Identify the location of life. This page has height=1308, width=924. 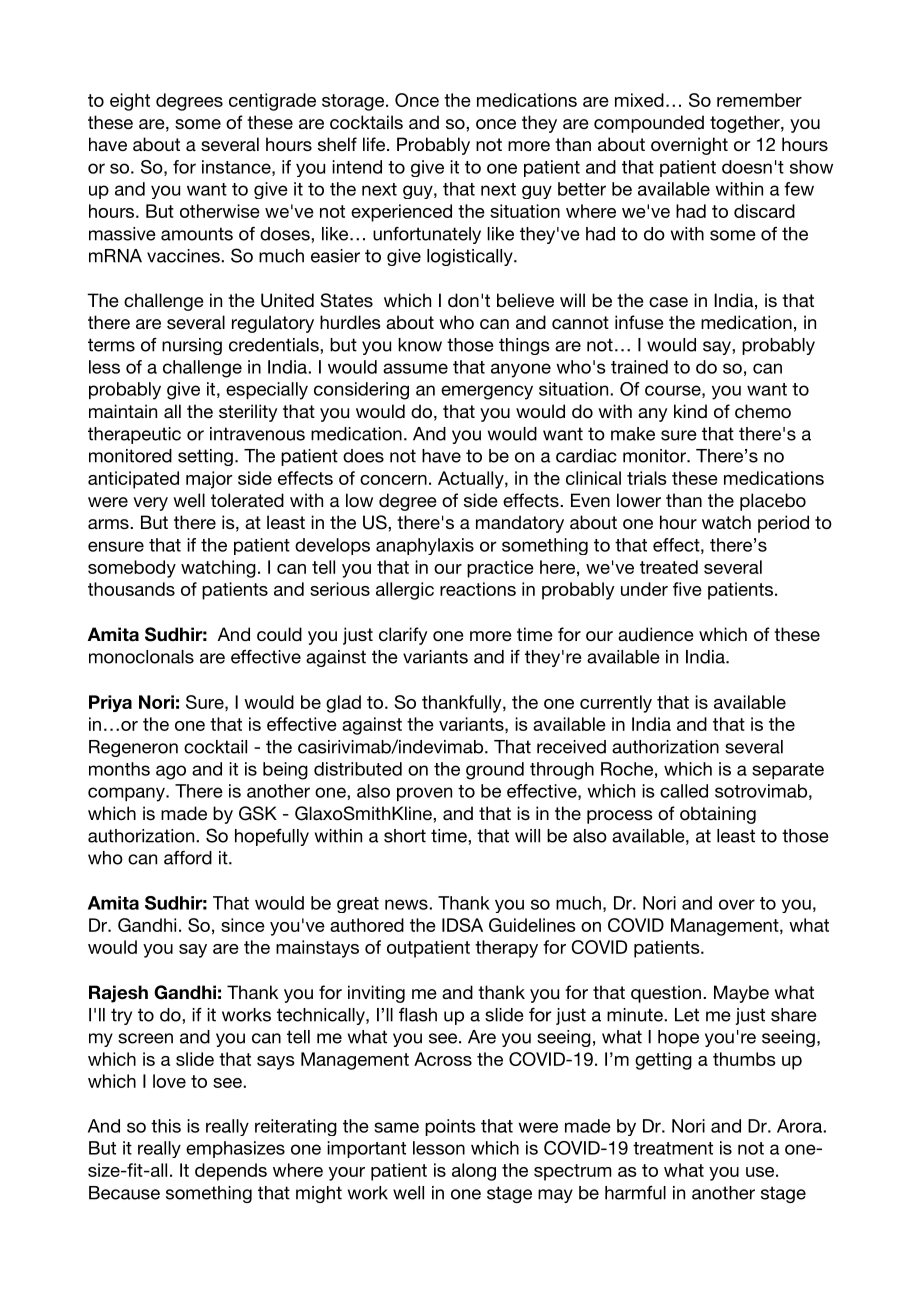
(374, 144).
